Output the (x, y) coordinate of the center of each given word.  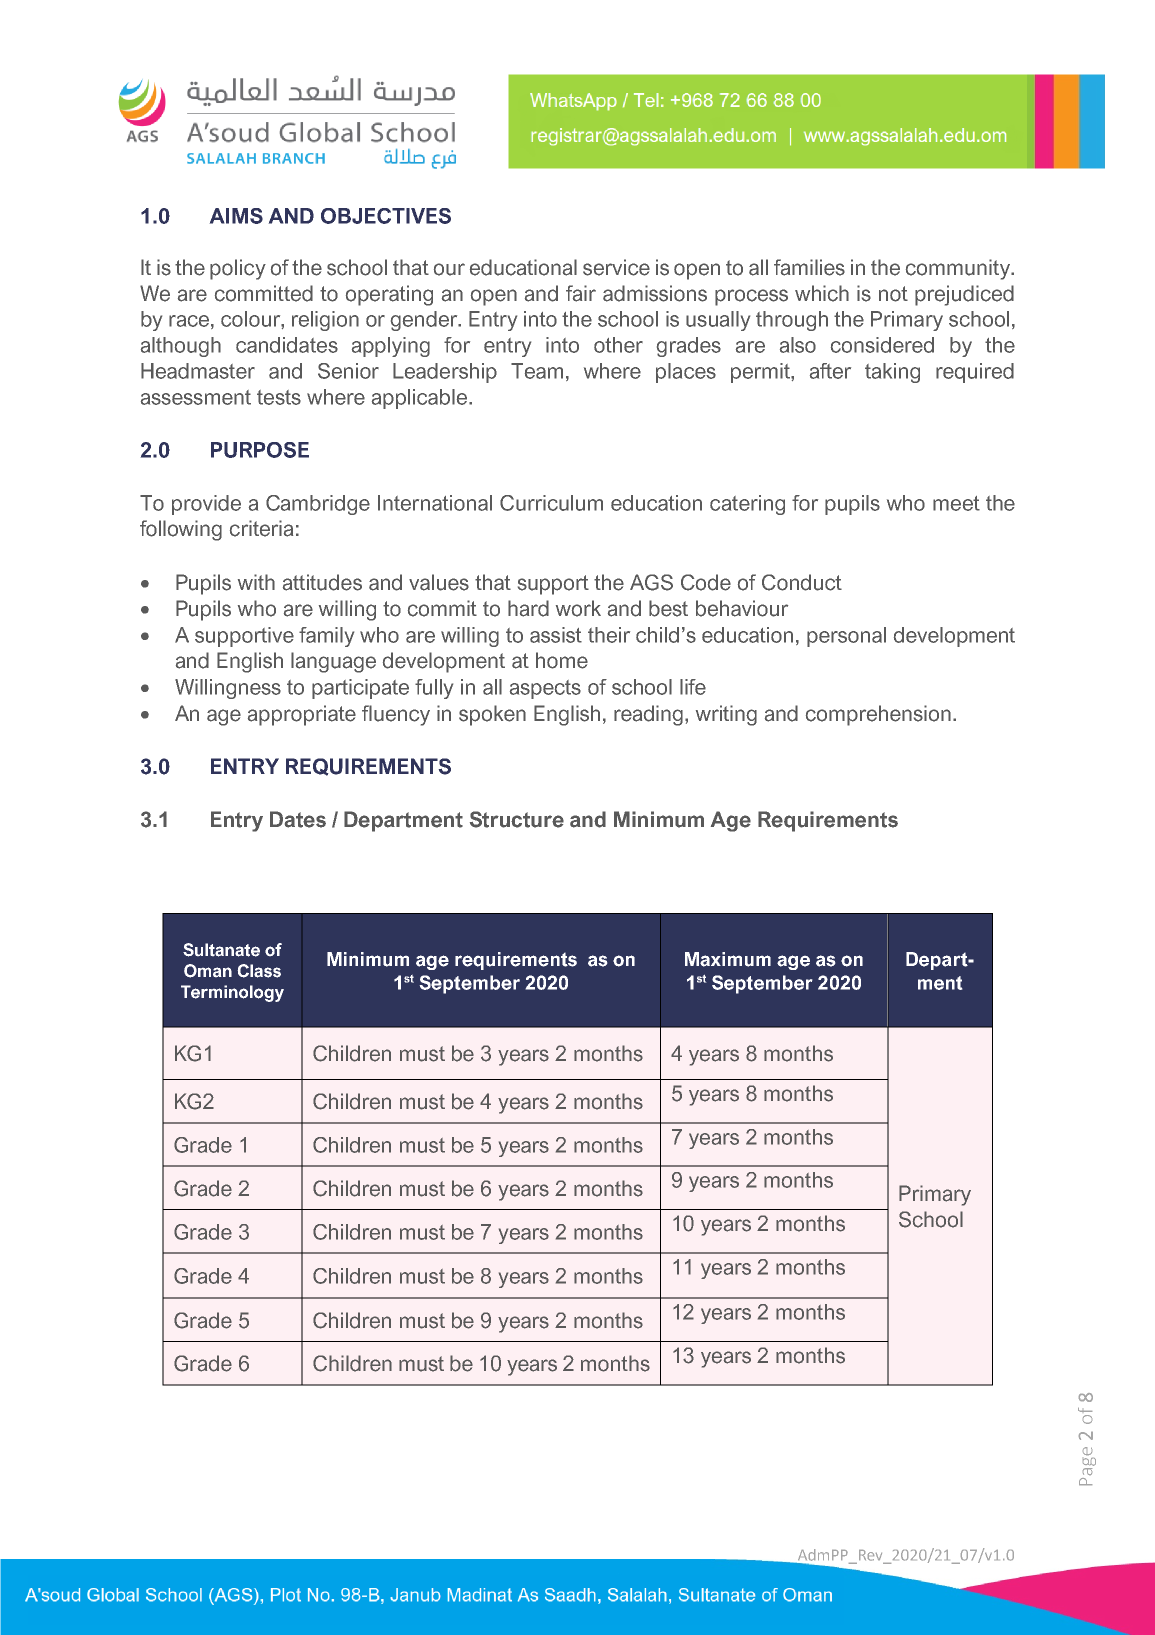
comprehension (878, 715)
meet (956, 503)
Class (259, 971)
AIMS (236, 216)
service (616, 267)
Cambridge (318, 505)
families (809, 267)
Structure (517, 819)
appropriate (302, 715)
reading (650, 715)
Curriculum (551, 503)
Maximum (728, 959)
